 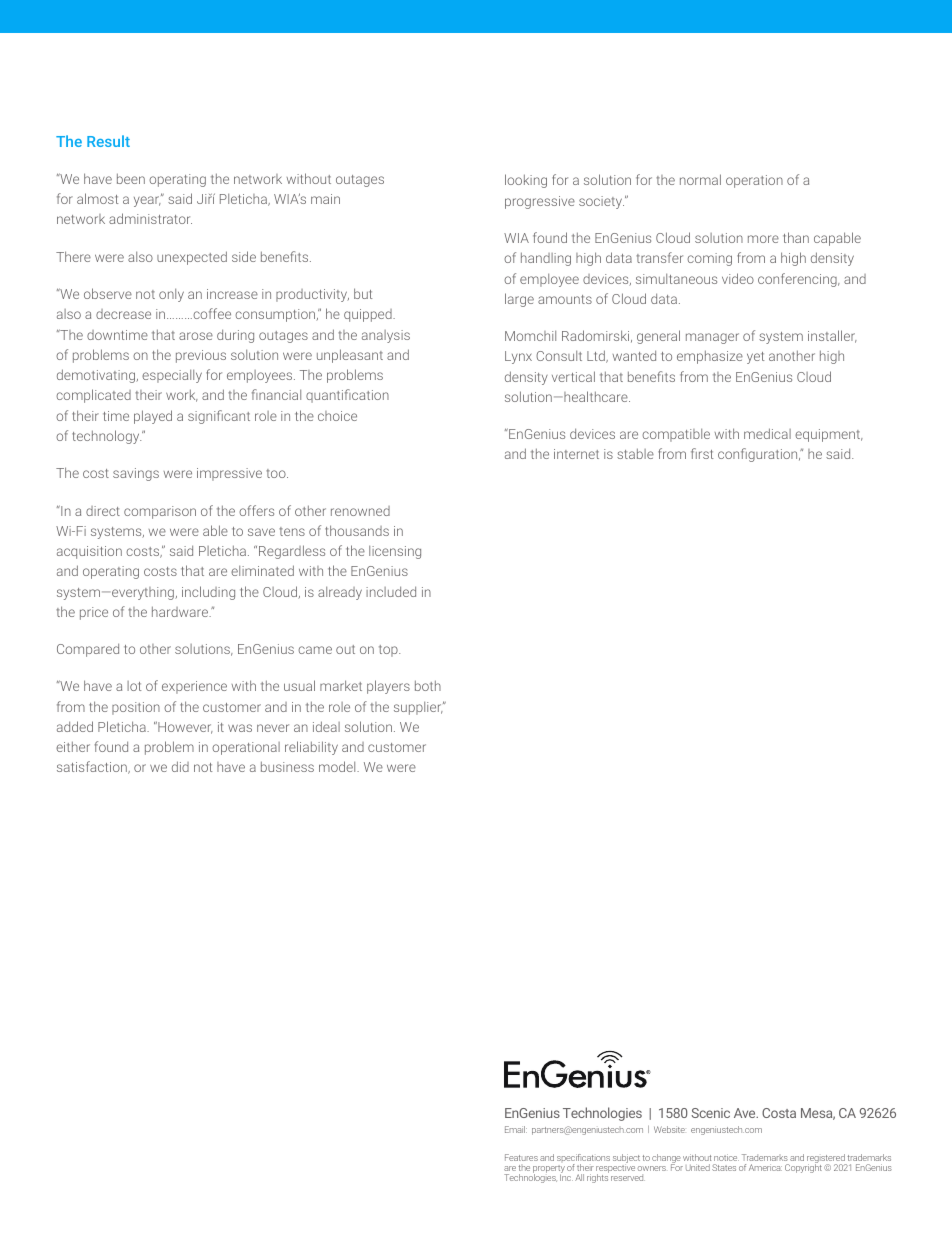 What do you see at coordinates (160, 512) in the document?
I see `comparison` at bounding box center [160, 512].
